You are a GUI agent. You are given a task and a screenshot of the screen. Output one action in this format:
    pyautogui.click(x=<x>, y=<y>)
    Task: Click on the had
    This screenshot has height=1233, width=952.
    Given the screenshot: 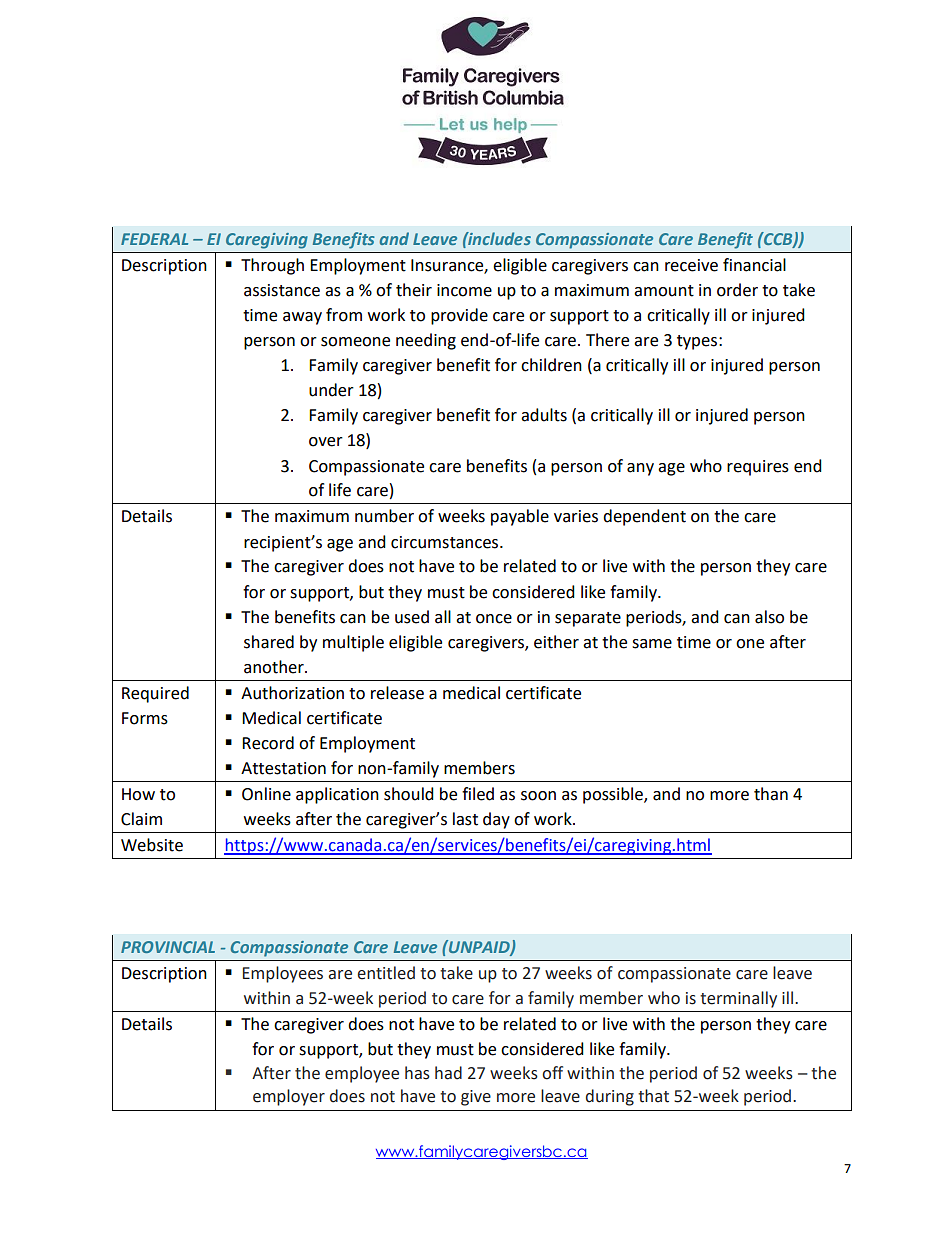 What is the action you would take?
    pyautogui.click(x=448, y=1073)
